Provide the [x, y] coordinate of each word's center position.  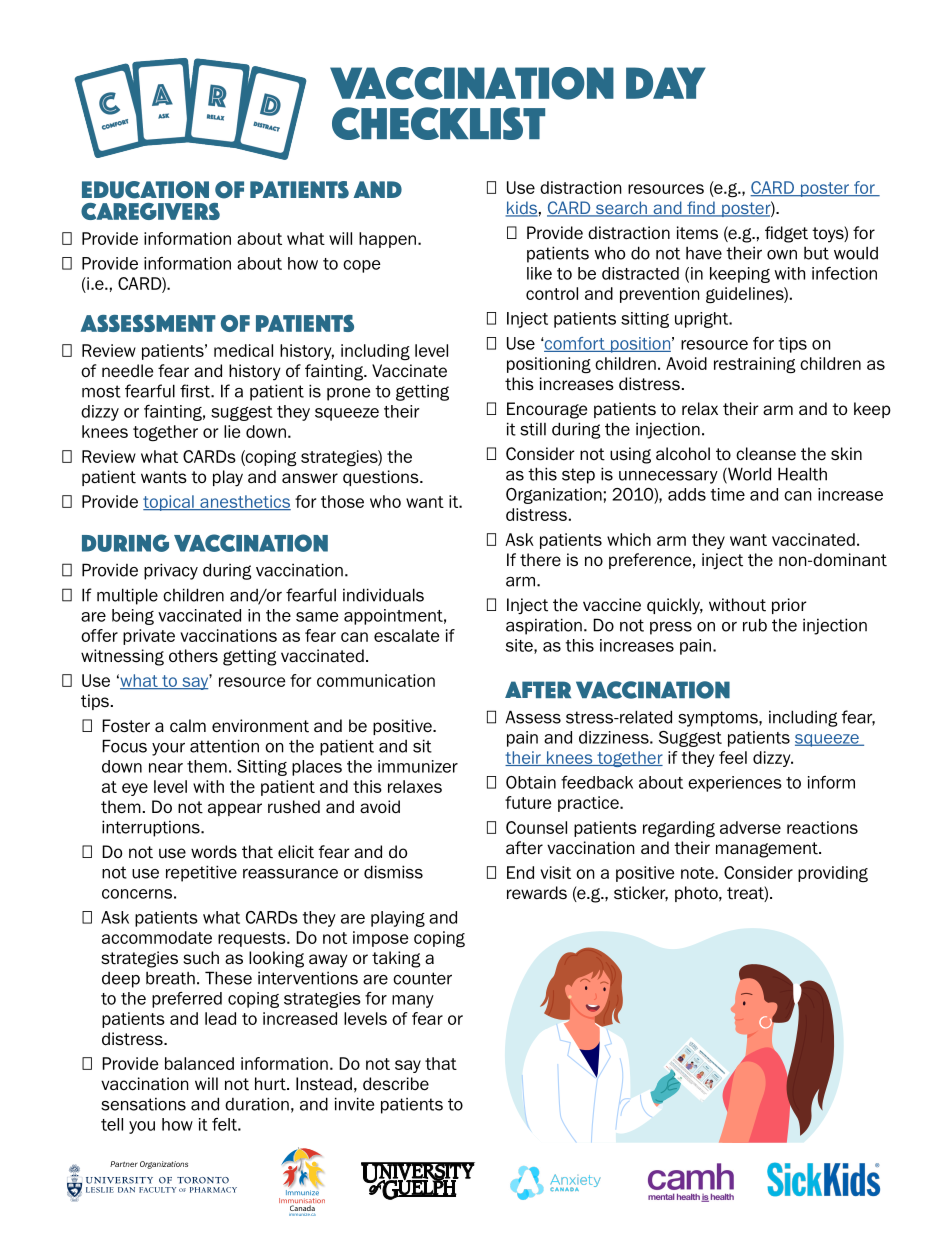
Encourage [547, 410]
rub [755, 625]
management [768, 850]
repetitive [201, 873]
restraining [755, 365]
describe [396, 1084]
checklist [438, 123]
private [149, 637]
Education [145, 190]
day [666, 83]
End [520, 872]
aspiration [544, 626]
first [196, 391]
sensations [143, 1104]
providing [833, 874]
